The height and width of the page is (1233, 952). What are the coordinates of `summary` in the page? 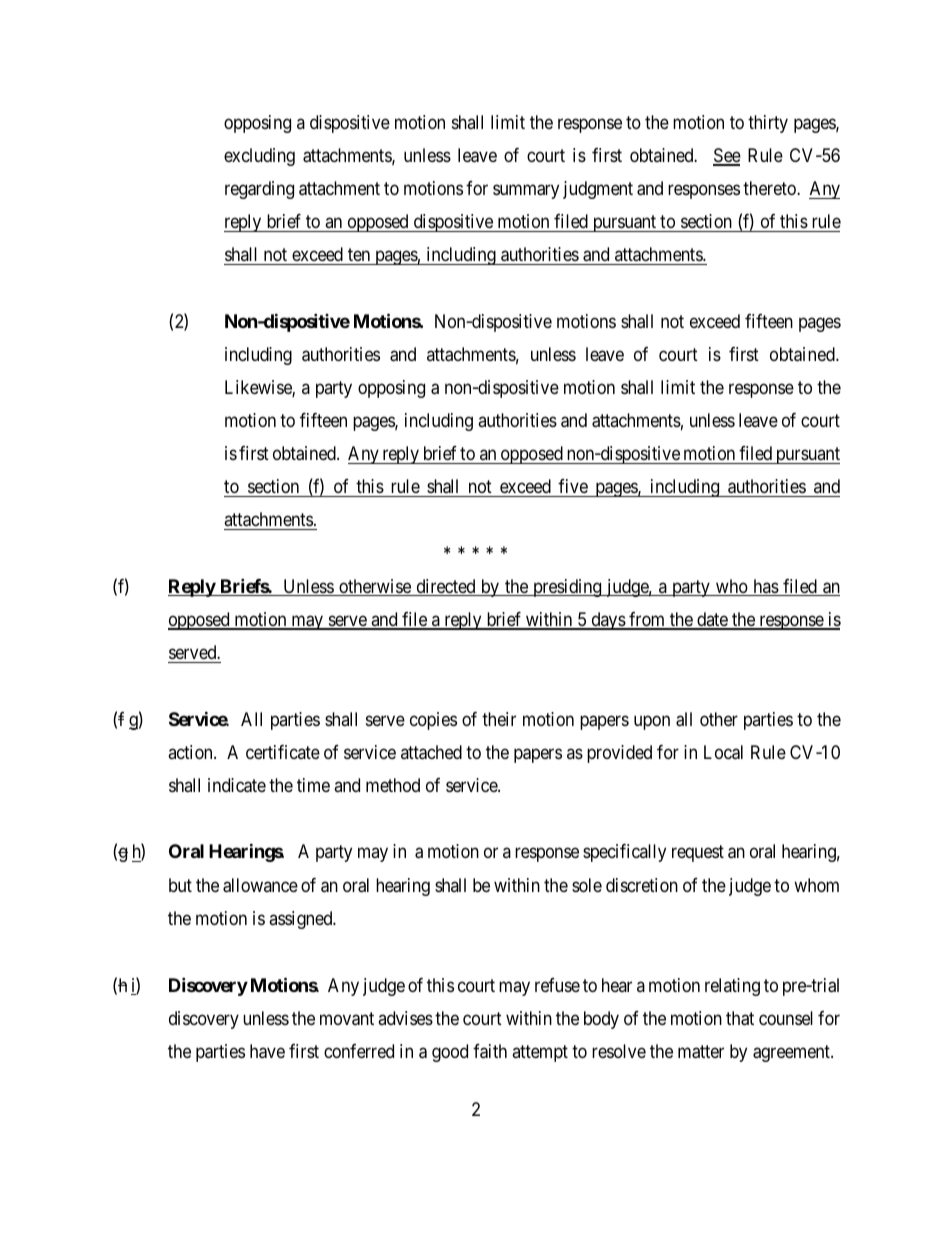 It's located at (526, 192).
